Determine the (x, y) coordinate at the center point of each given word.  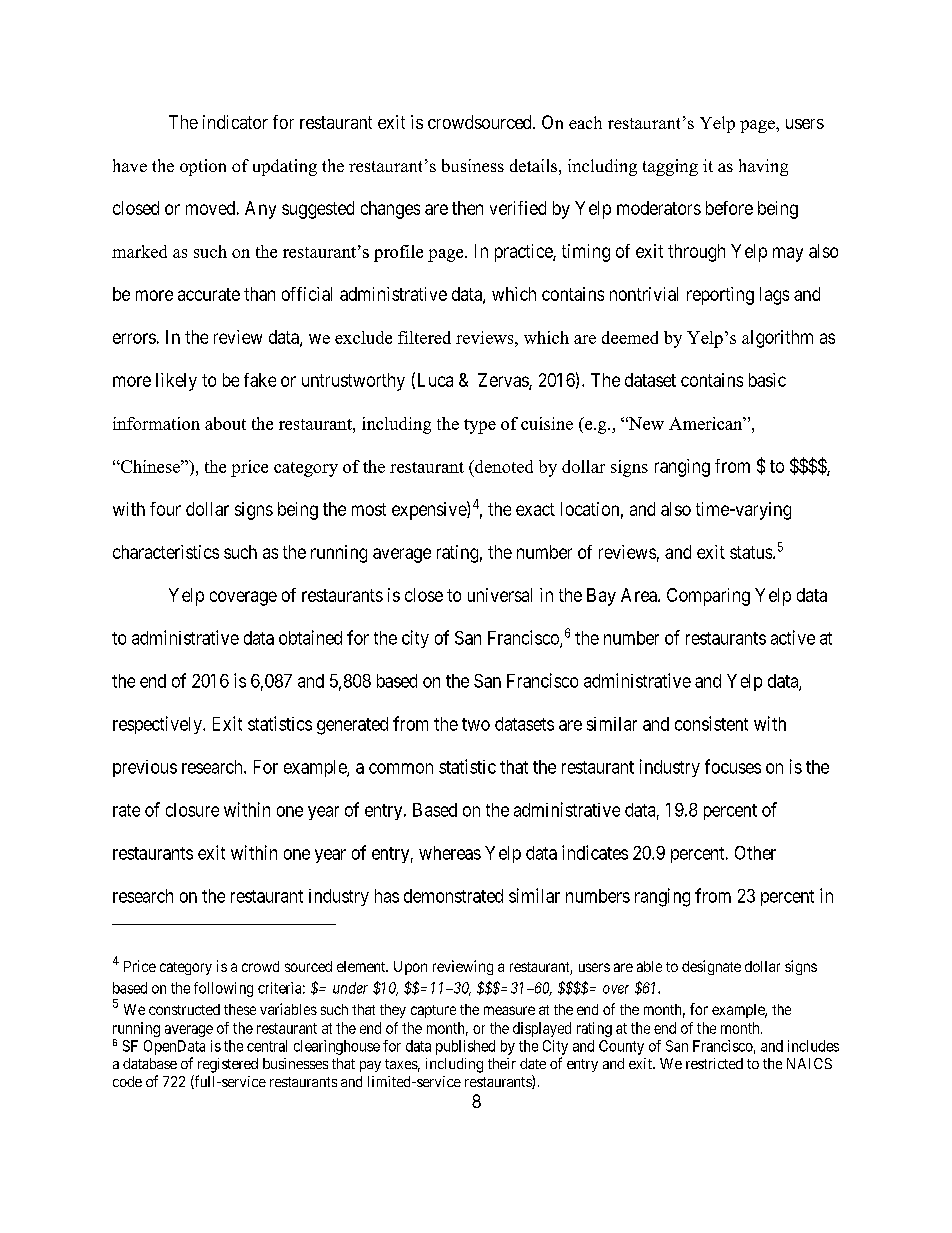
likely (176, 382)
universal (500, 595)
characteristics (166, 552)
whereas (450, 853)
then (467, 208)
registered (228, 1065)
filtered (424, 337)
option (203, 167)
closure (192, 810)
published (465, 1047)
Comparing (708, 597)
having (763, 167)
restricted (714, 1063)
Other (755, 853)
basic (767, 380)
